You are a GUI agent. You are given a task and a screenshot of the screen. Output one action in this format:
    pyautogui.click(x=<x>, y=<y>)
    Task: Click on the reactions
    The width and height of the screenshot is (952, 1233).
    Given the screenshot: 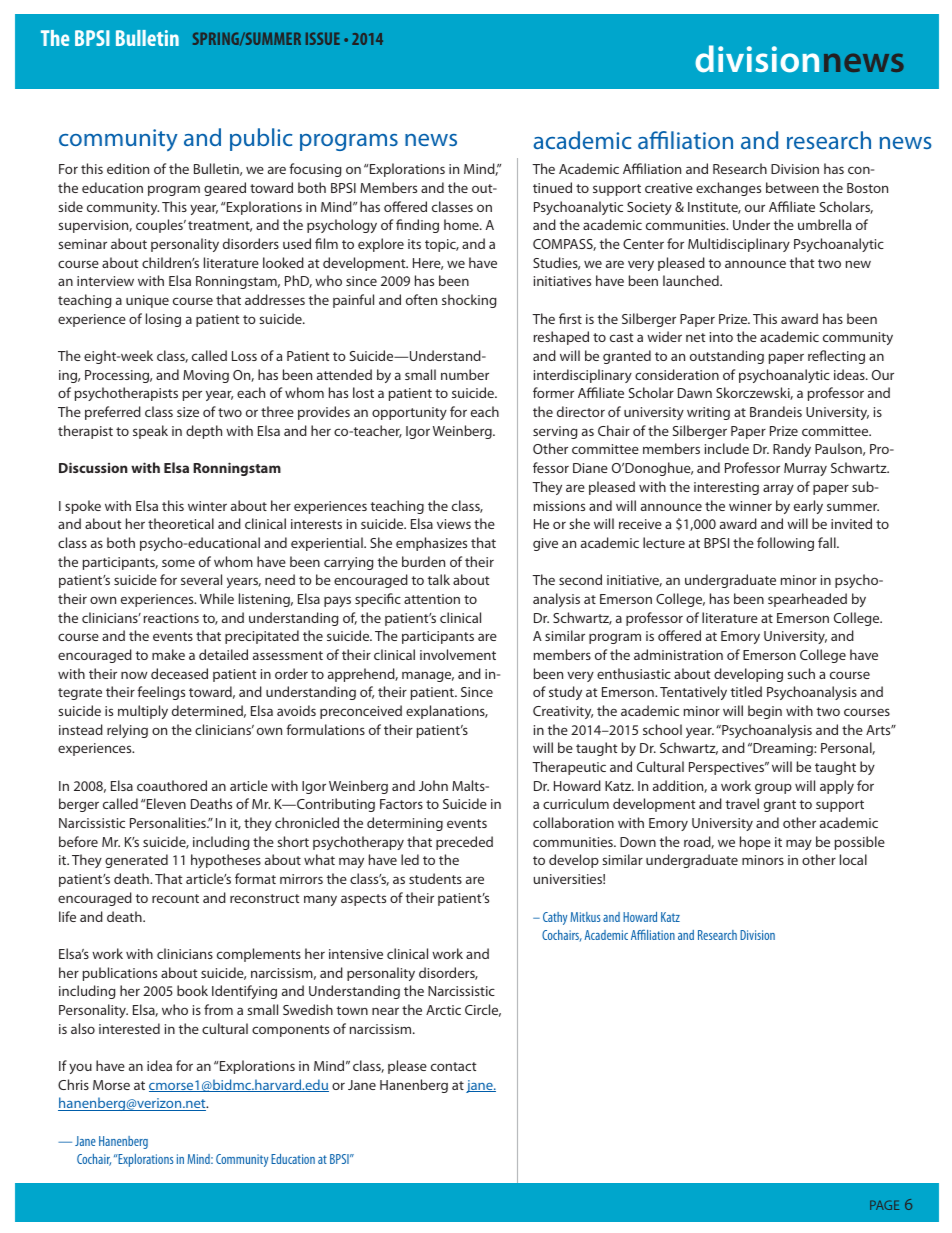 What is the action you would take?
    pyautogui.click(x=171, y=618)
